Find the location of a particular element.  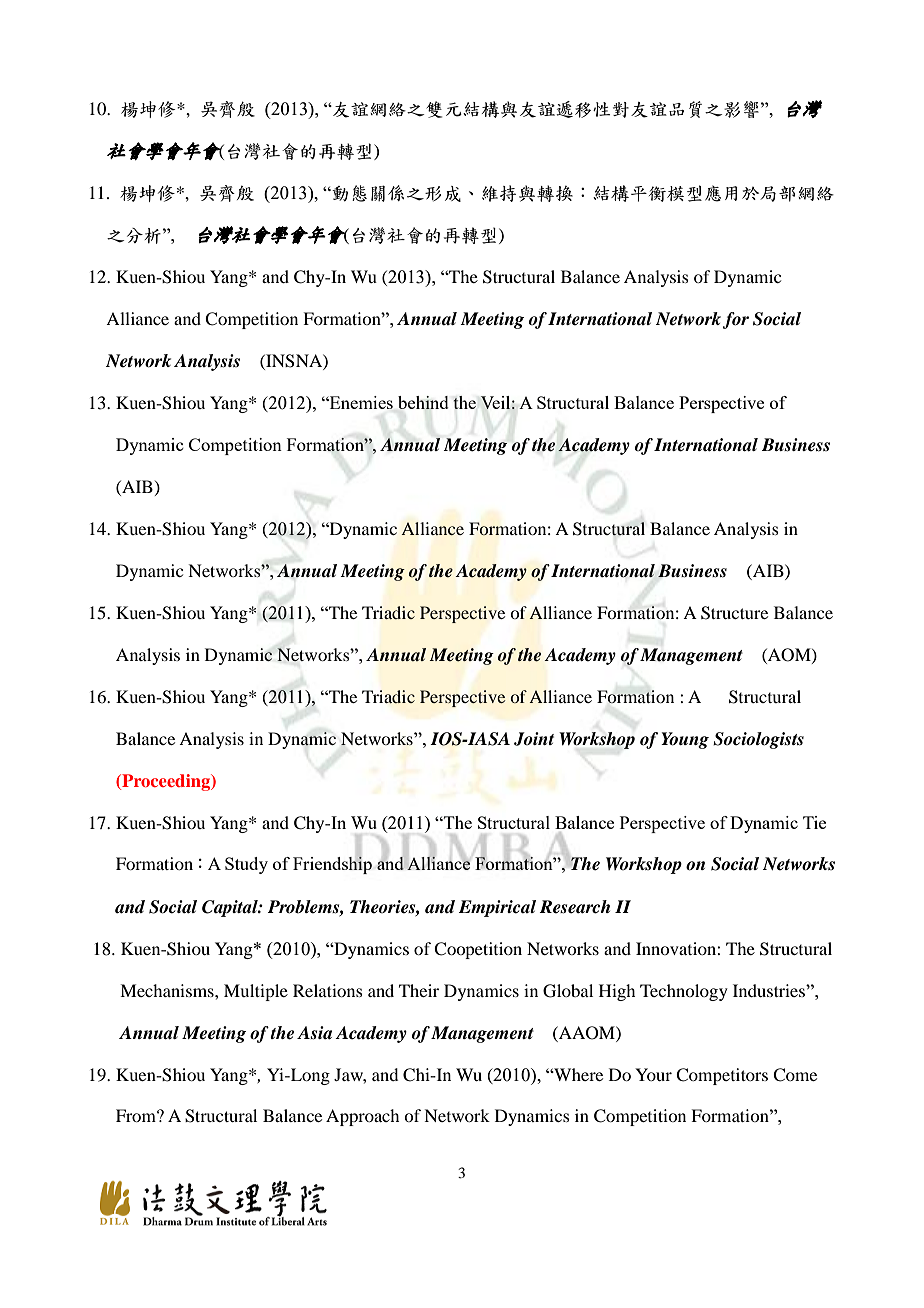

Competitors is located at coordinates (722, 1076).
